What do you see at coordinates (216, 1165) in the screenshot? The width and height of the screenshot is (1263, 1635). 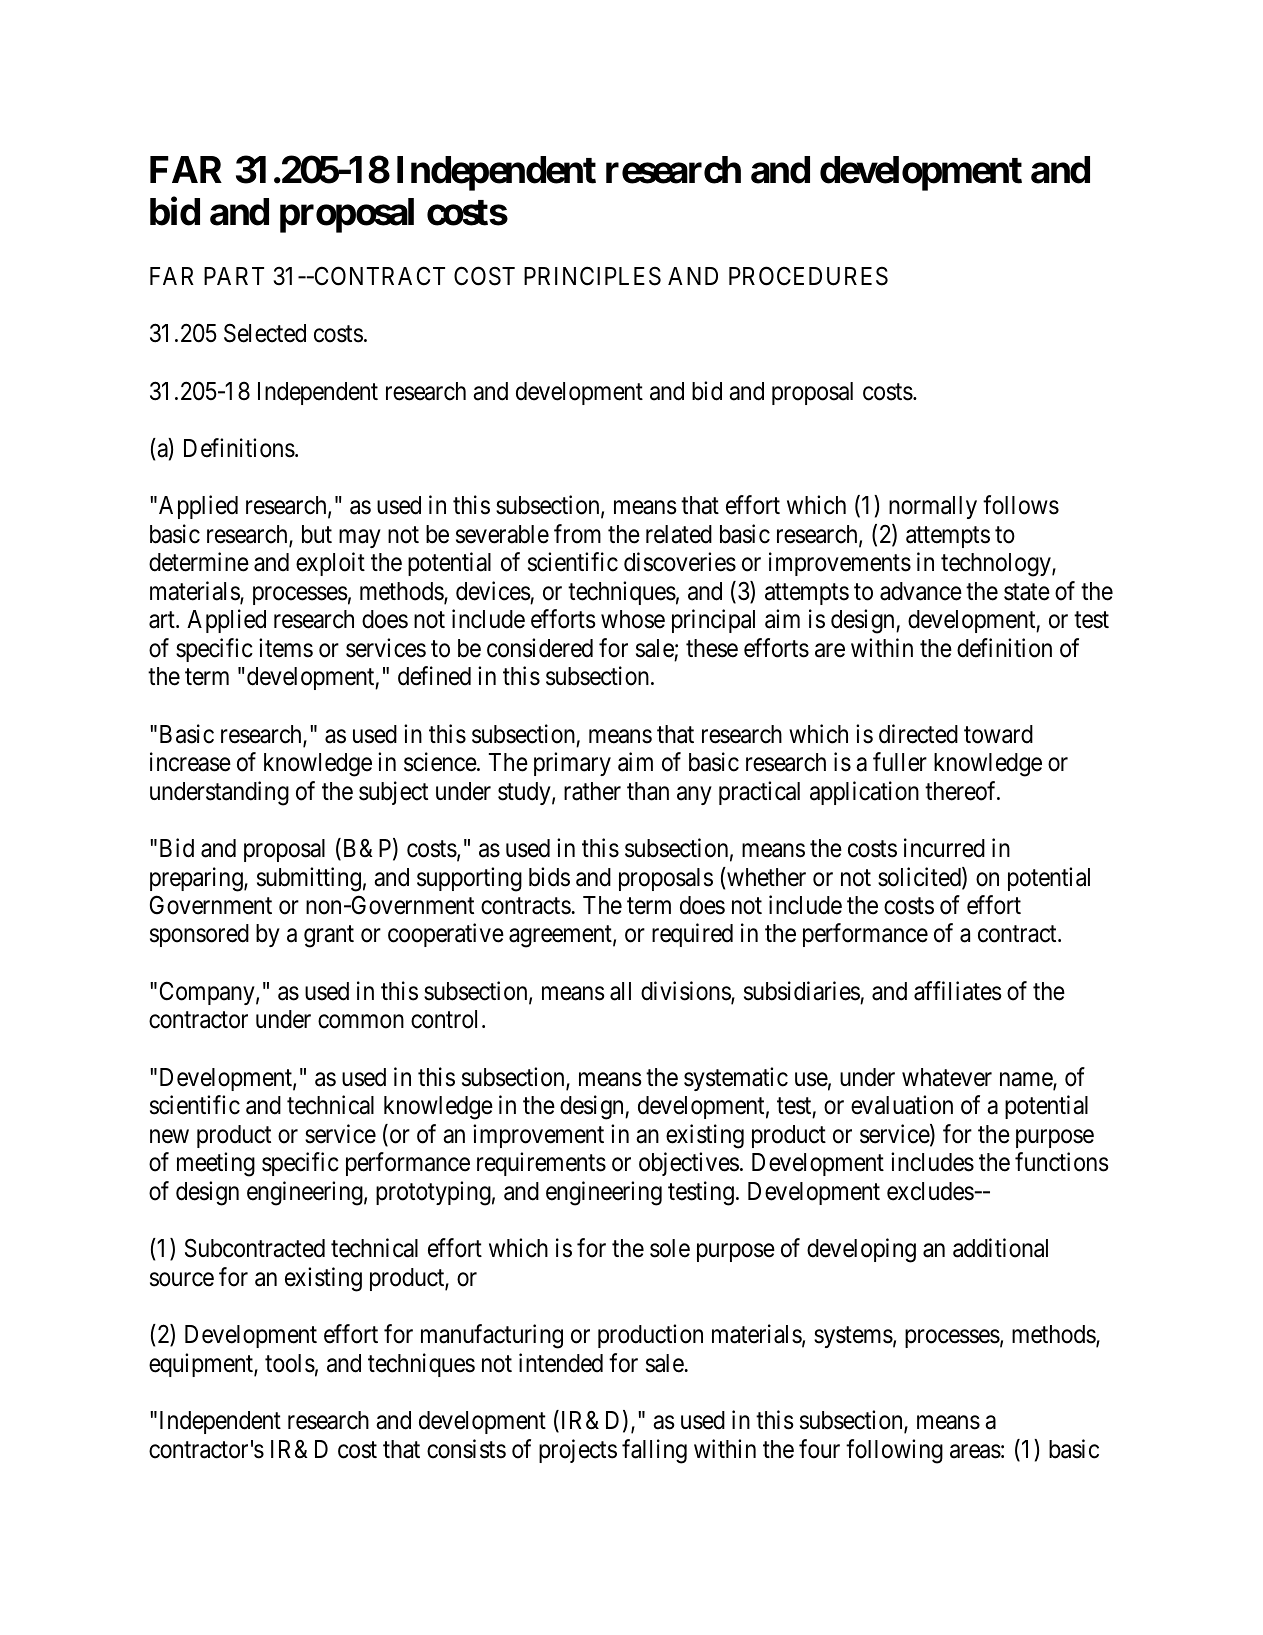 I see `meeting` at bounding box center [216, 1165].
